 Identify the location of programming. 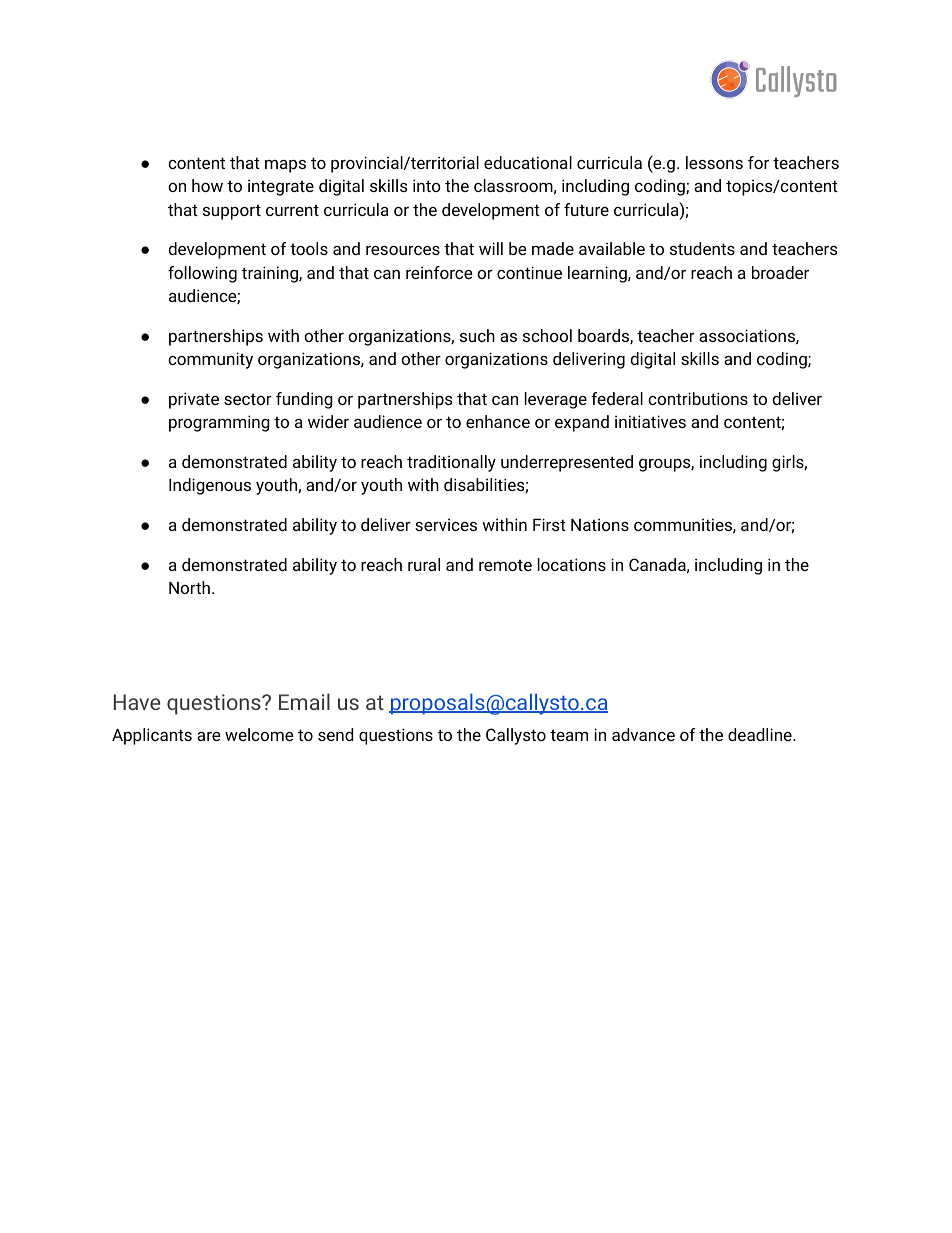
(219, 423).
